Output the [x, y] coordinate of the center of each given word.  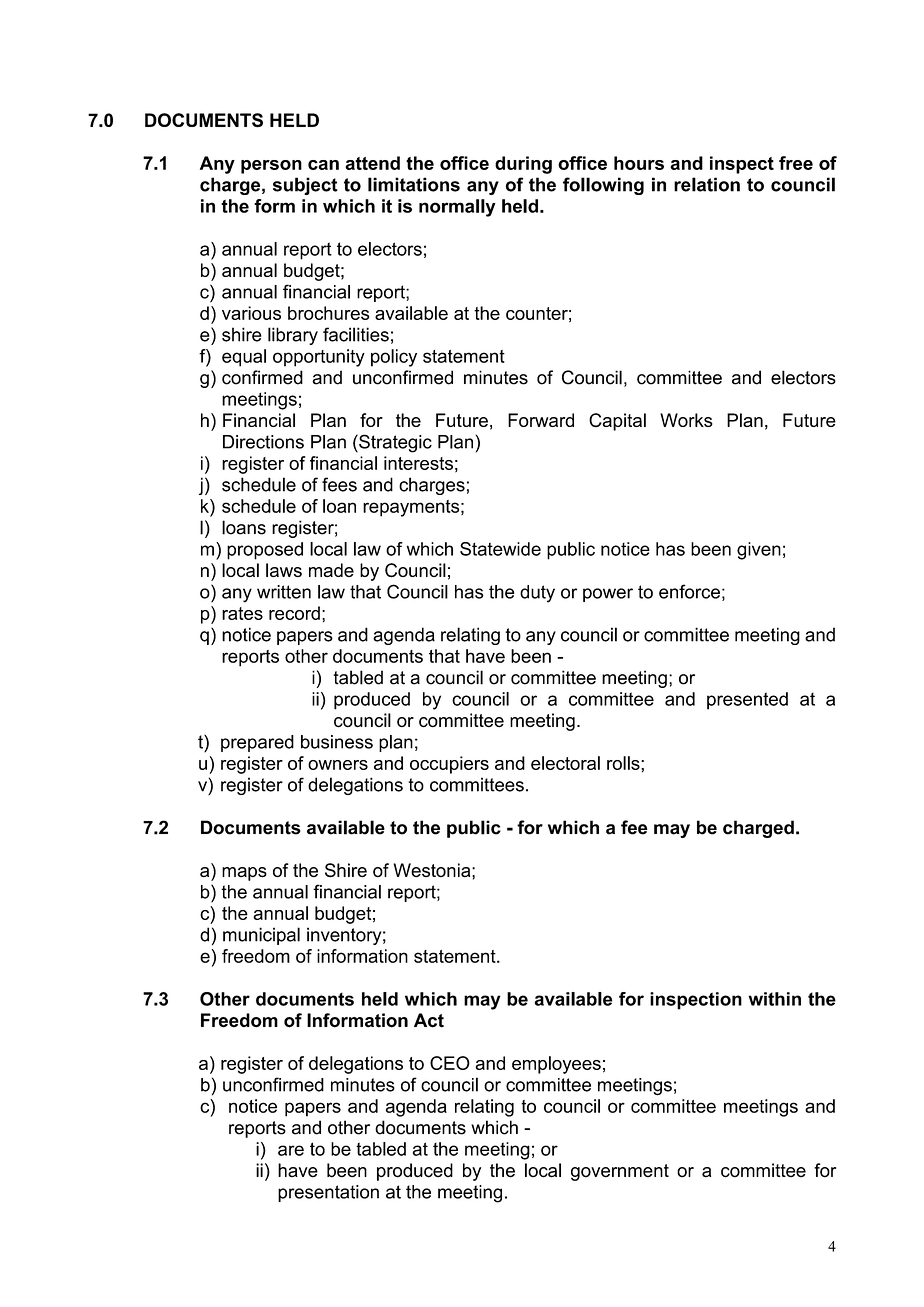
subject [305, 186]
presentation [328, 1193]
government [620, 1172]
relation [707, 184]
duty [537, 594]
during [523, 165]
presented [747, 701]
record [294, 613]
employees [556, 1065]
